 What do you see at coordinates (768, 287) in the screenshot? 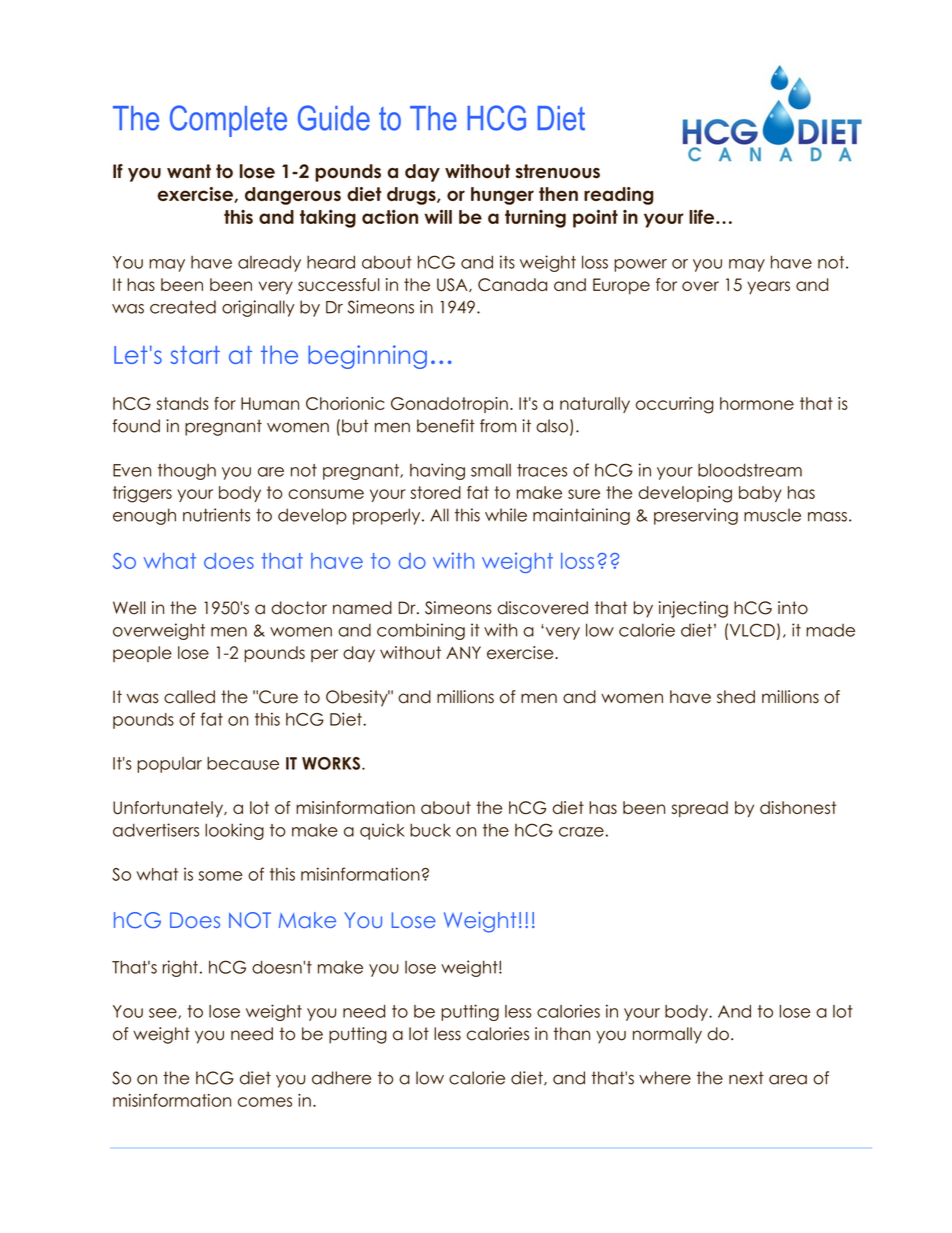
I see `years` at bounding box center [768, 287].
